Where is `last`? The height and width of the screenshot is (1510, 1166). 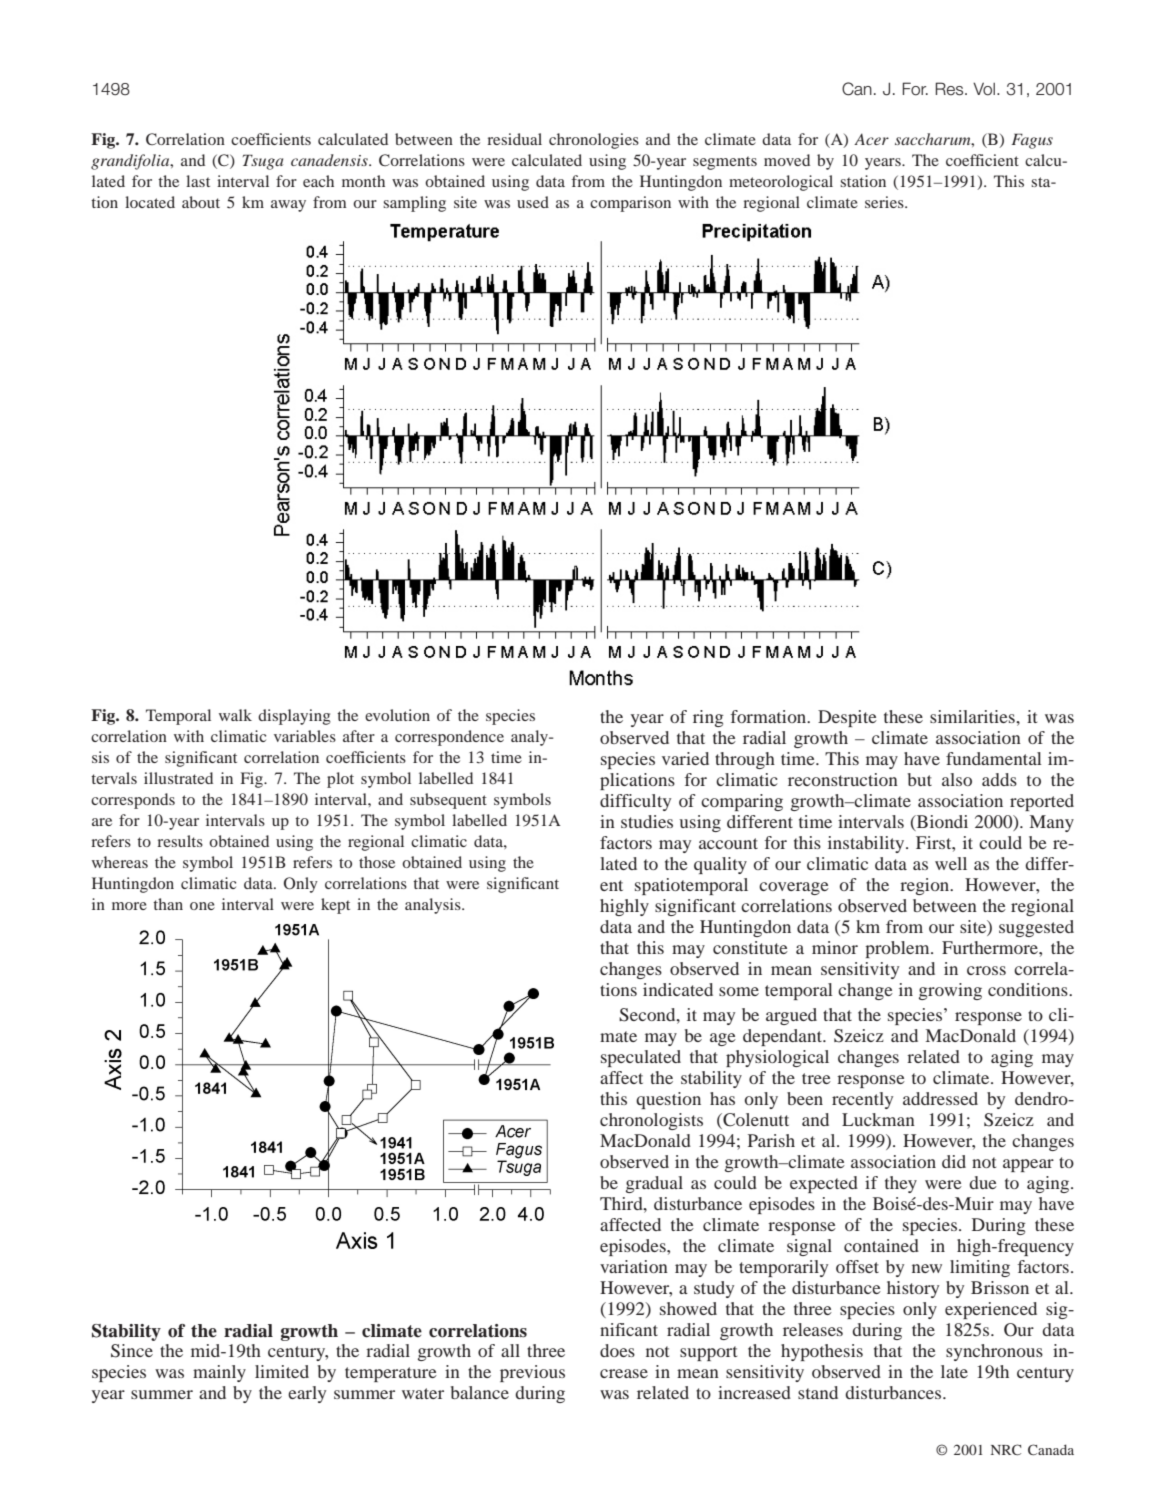
last is located at coordinates (198, 181).
